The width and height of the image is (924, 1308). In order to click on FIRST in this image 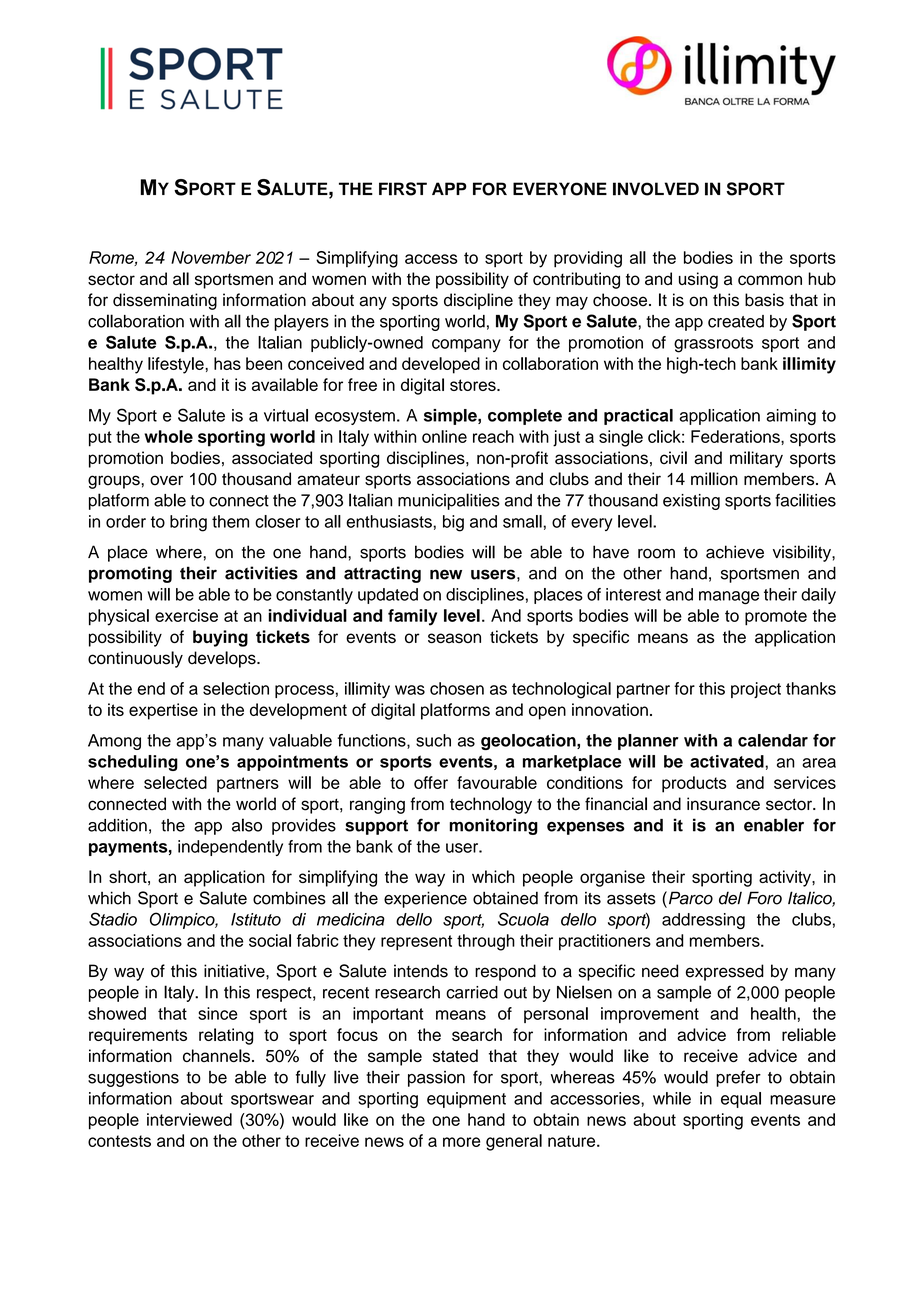, I will do `click(403, 189)`.
